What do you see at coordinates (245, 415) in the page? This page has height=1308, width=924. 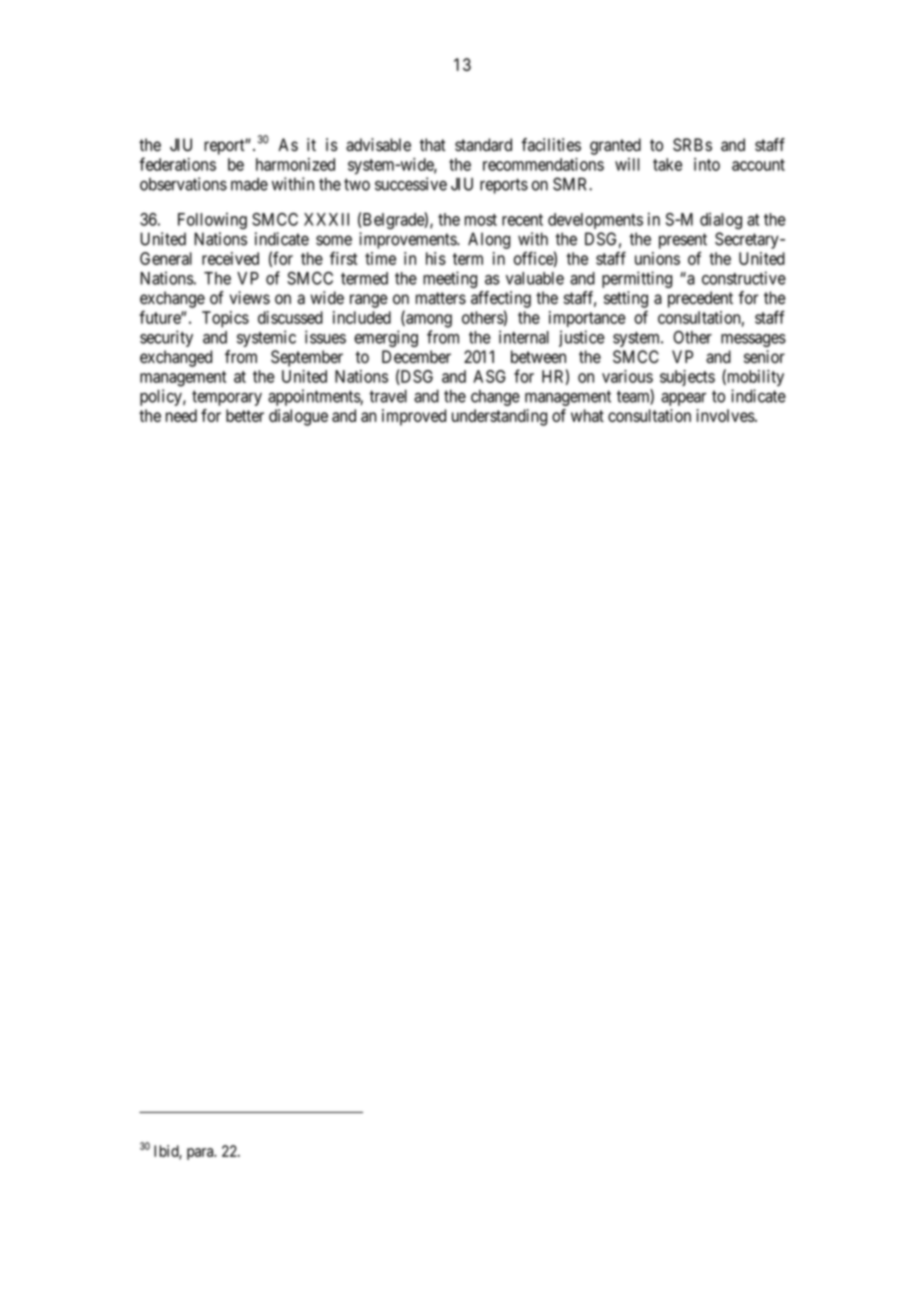 I see `better` at bounding box center [245, 415].
